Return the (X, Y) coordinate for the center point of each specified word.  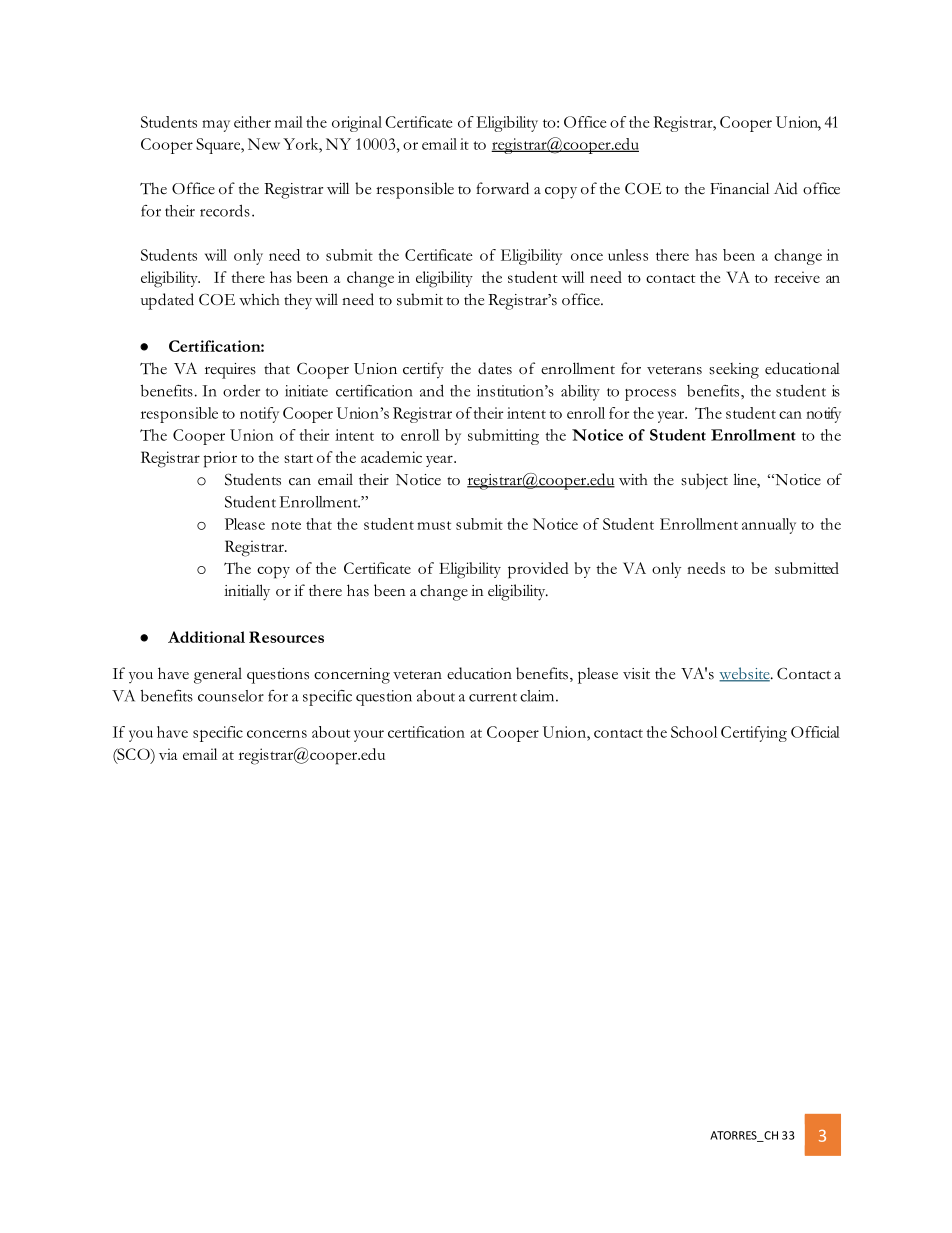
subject (704, 481)
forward (502, 188)
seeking (734, 371)
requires (230, 371)
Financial (739, 188)
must (434, 525)
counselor (231, 696)
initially (247, 592)
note (286, 525)
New (264, 144)
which (259, 299)
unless (628, 255)
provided (538, 570)
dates (495, 368)
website (745, 674)
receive (797, 277)
